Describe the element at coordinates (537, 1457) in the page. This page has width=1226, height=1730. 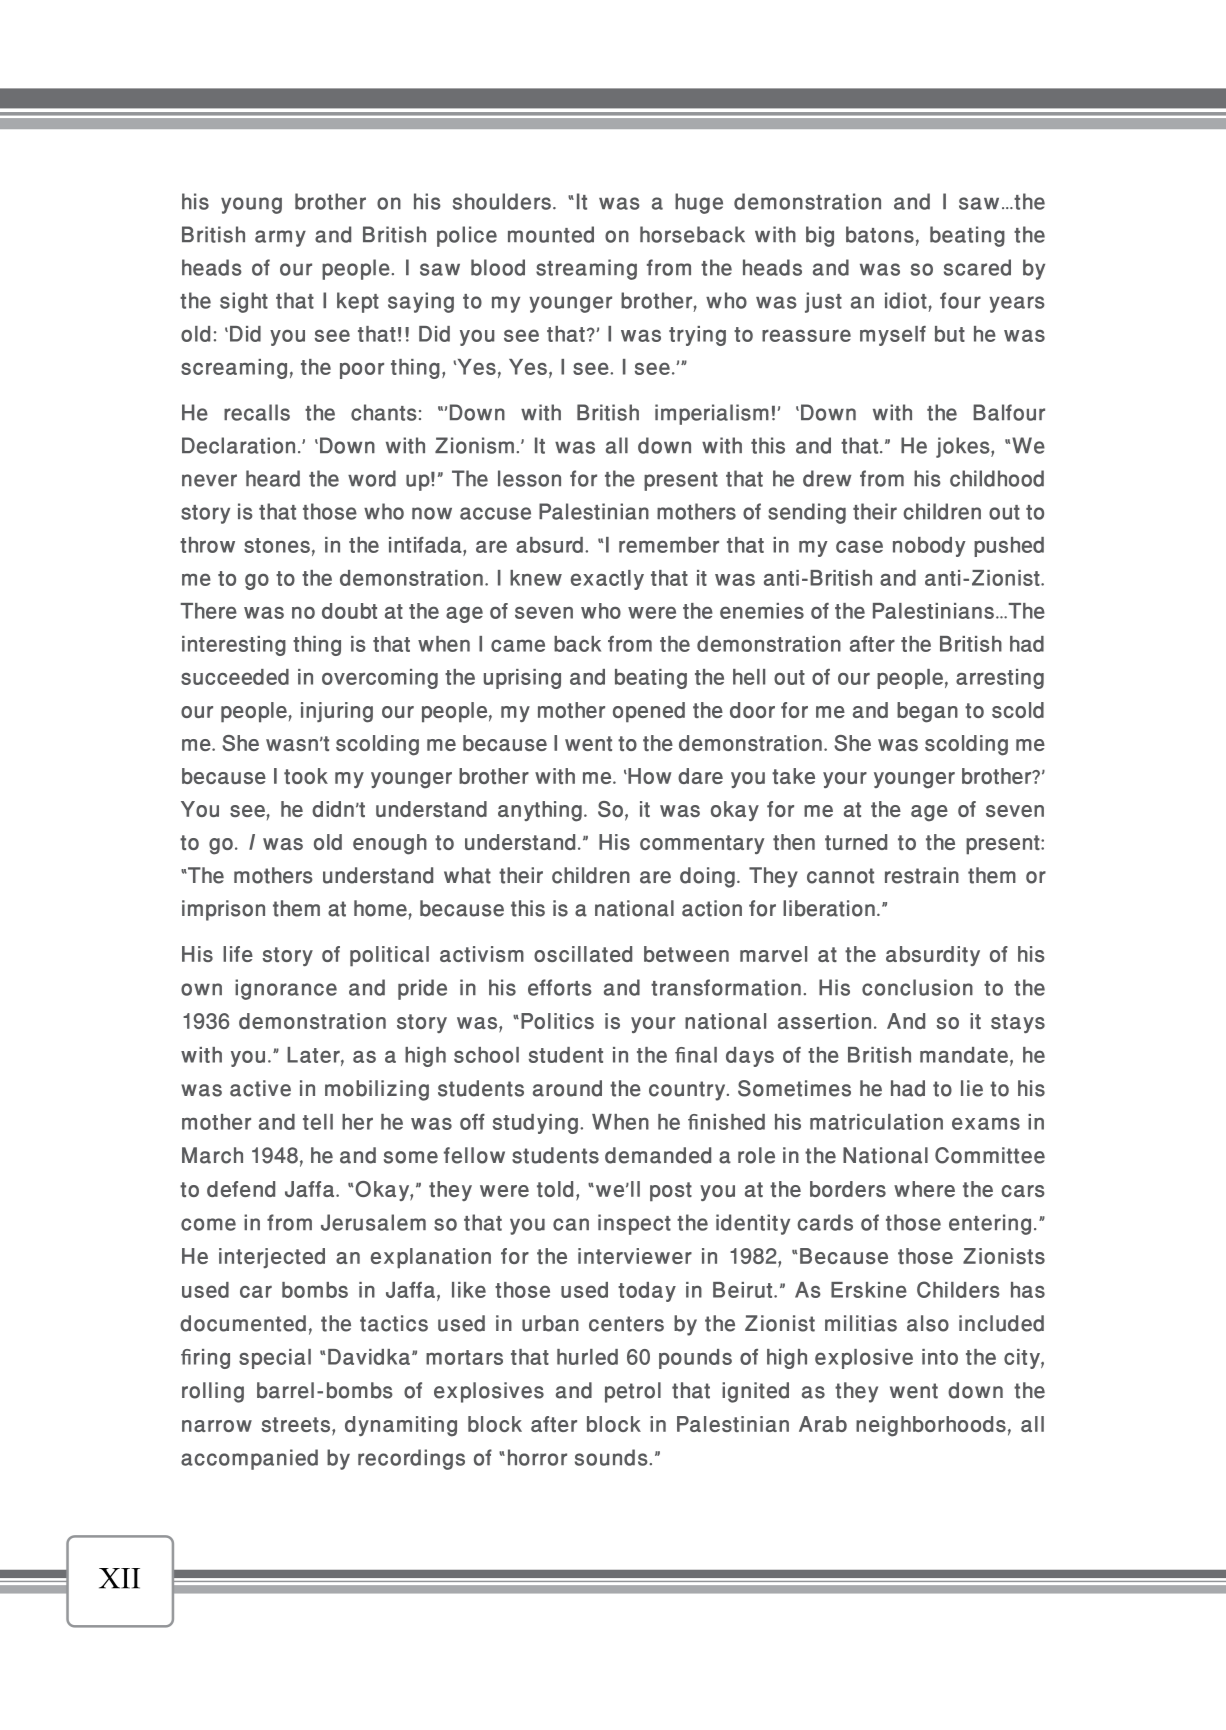
I see `horror` at that location.
